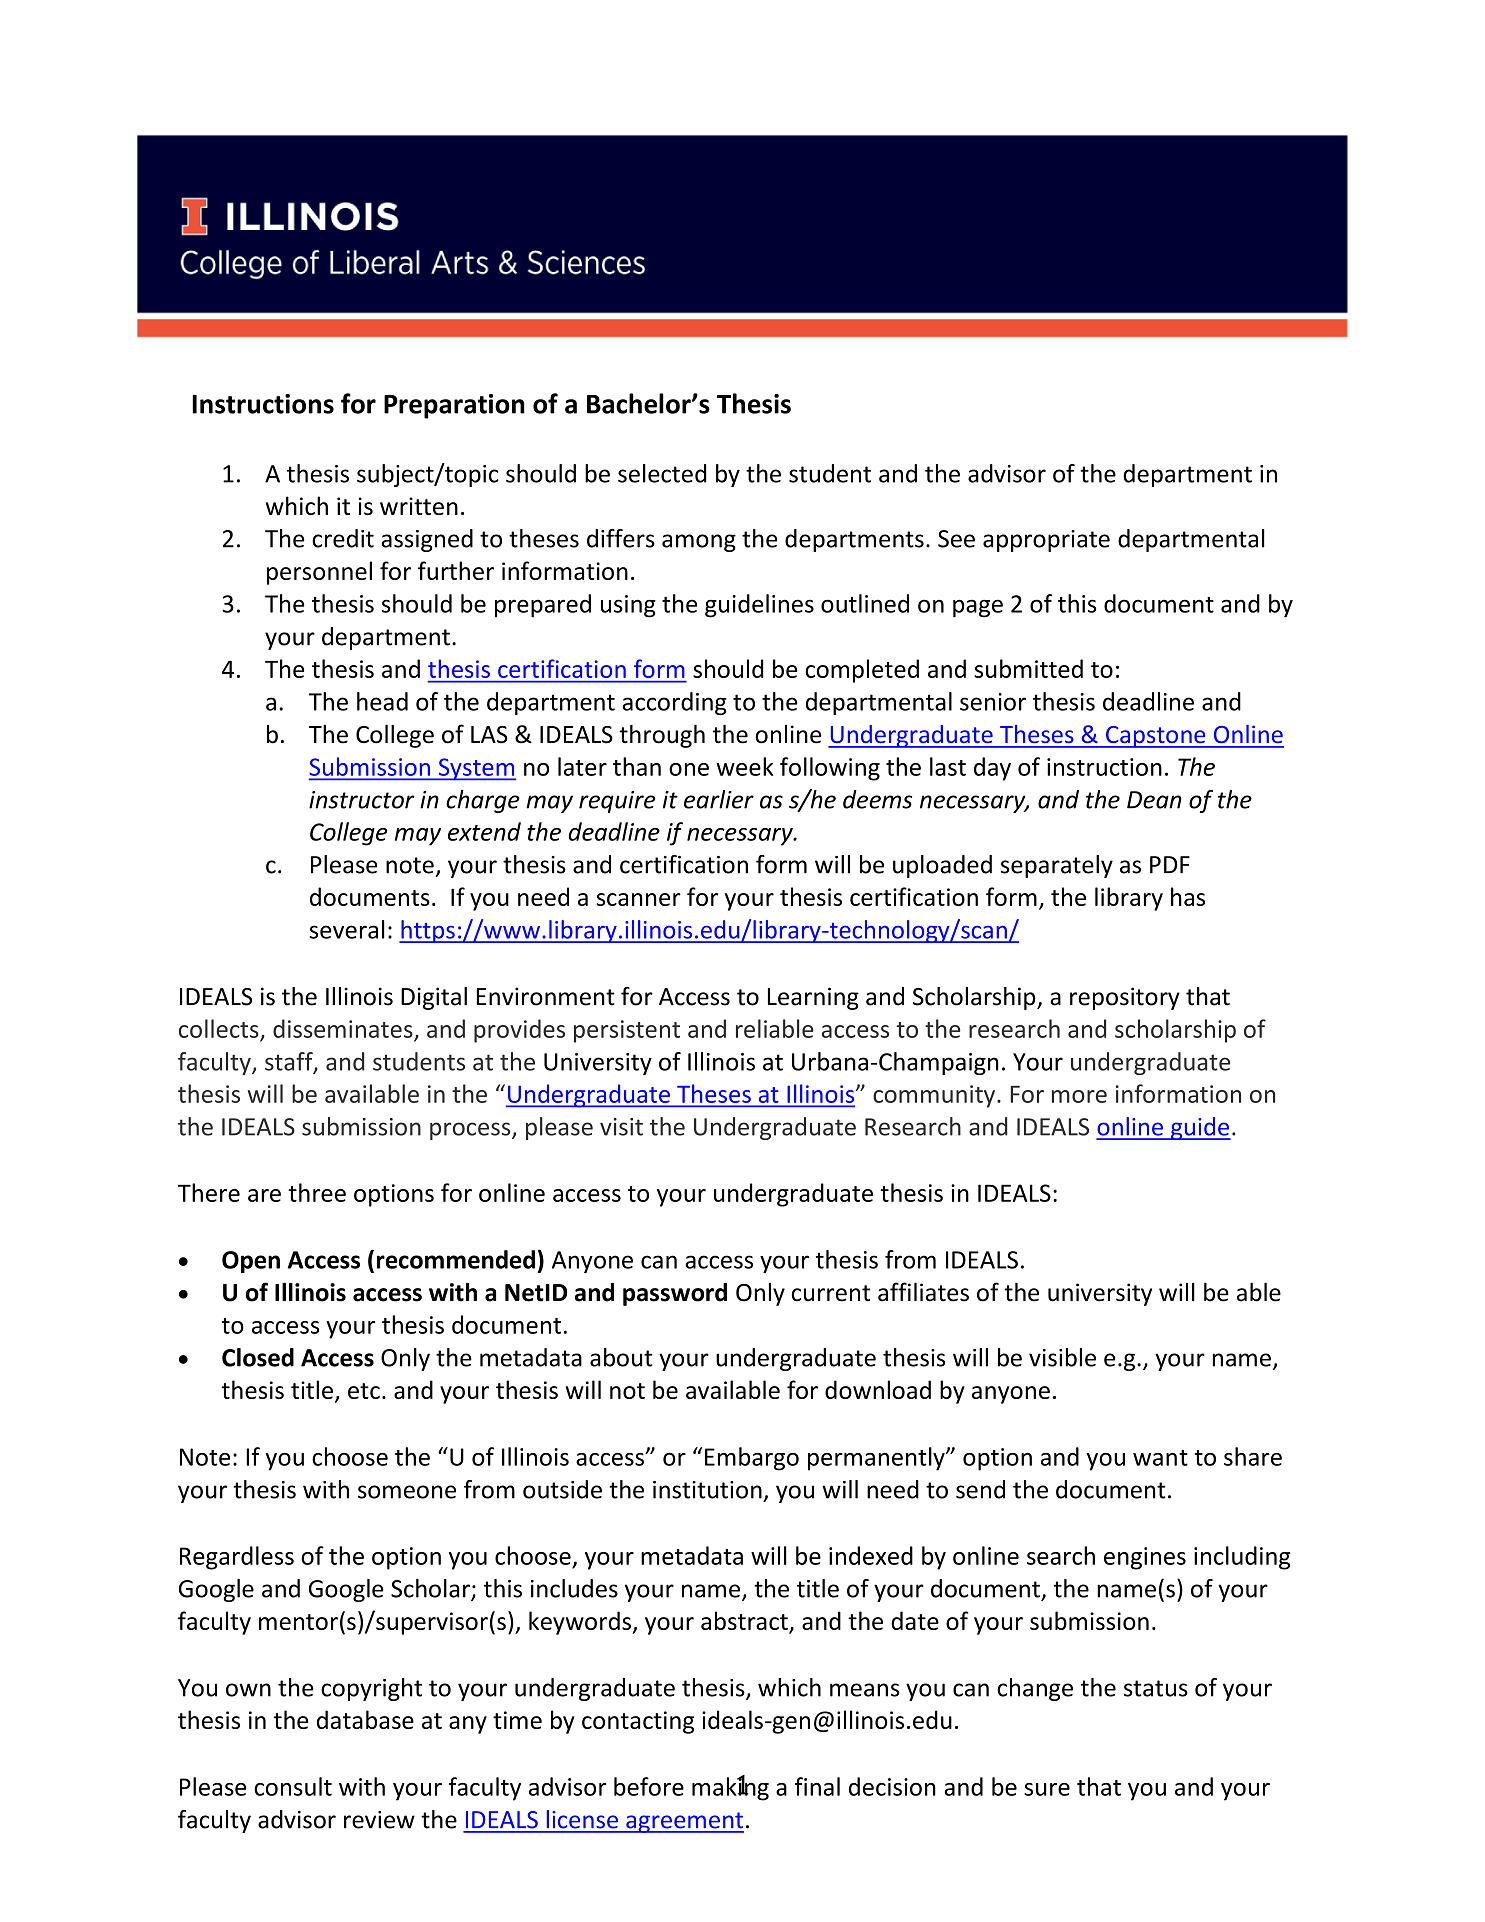  I want to click on several, so click(347, 929).
